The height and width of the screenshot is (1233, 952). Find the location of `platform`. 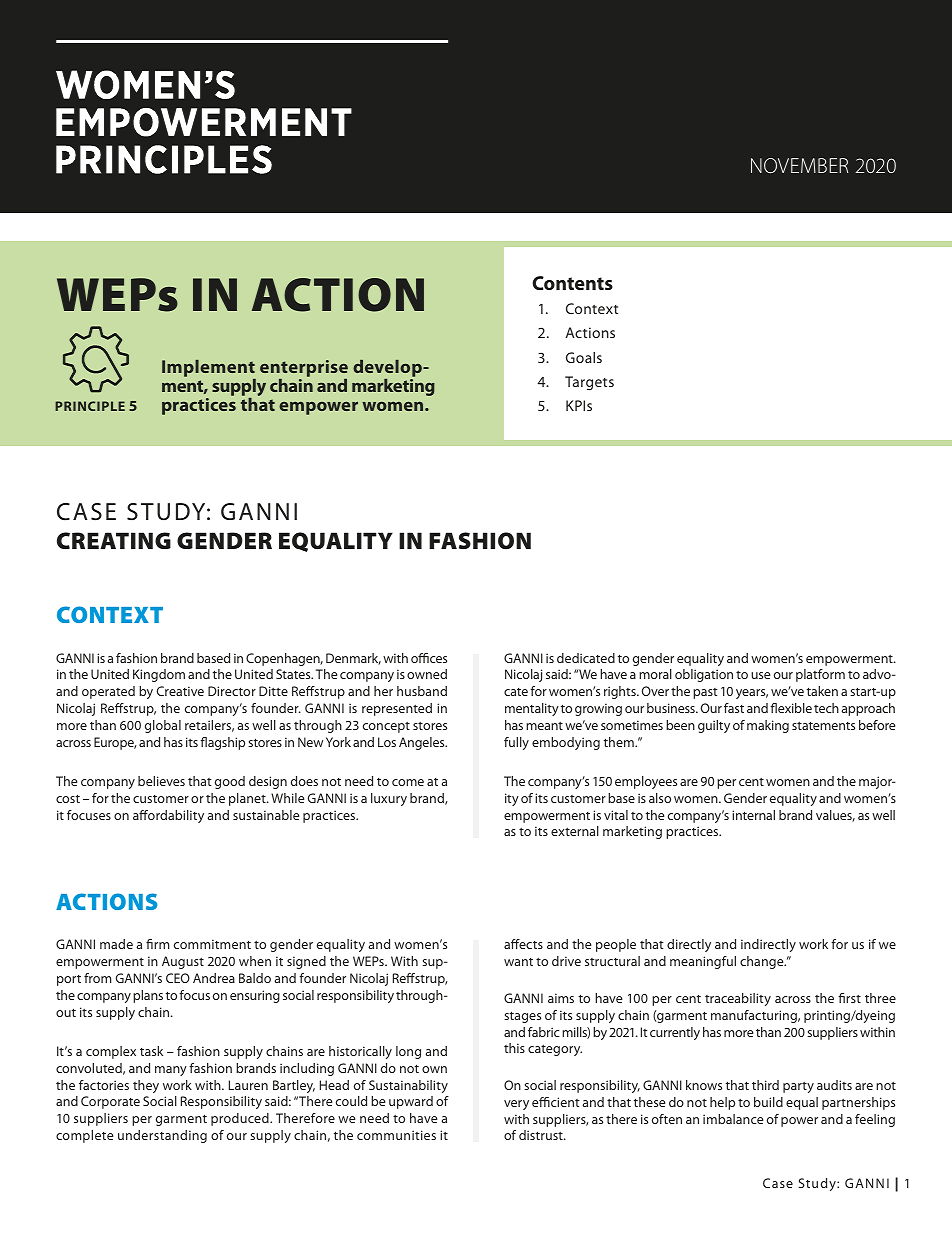

platform is located at coordinates (820, 675).
